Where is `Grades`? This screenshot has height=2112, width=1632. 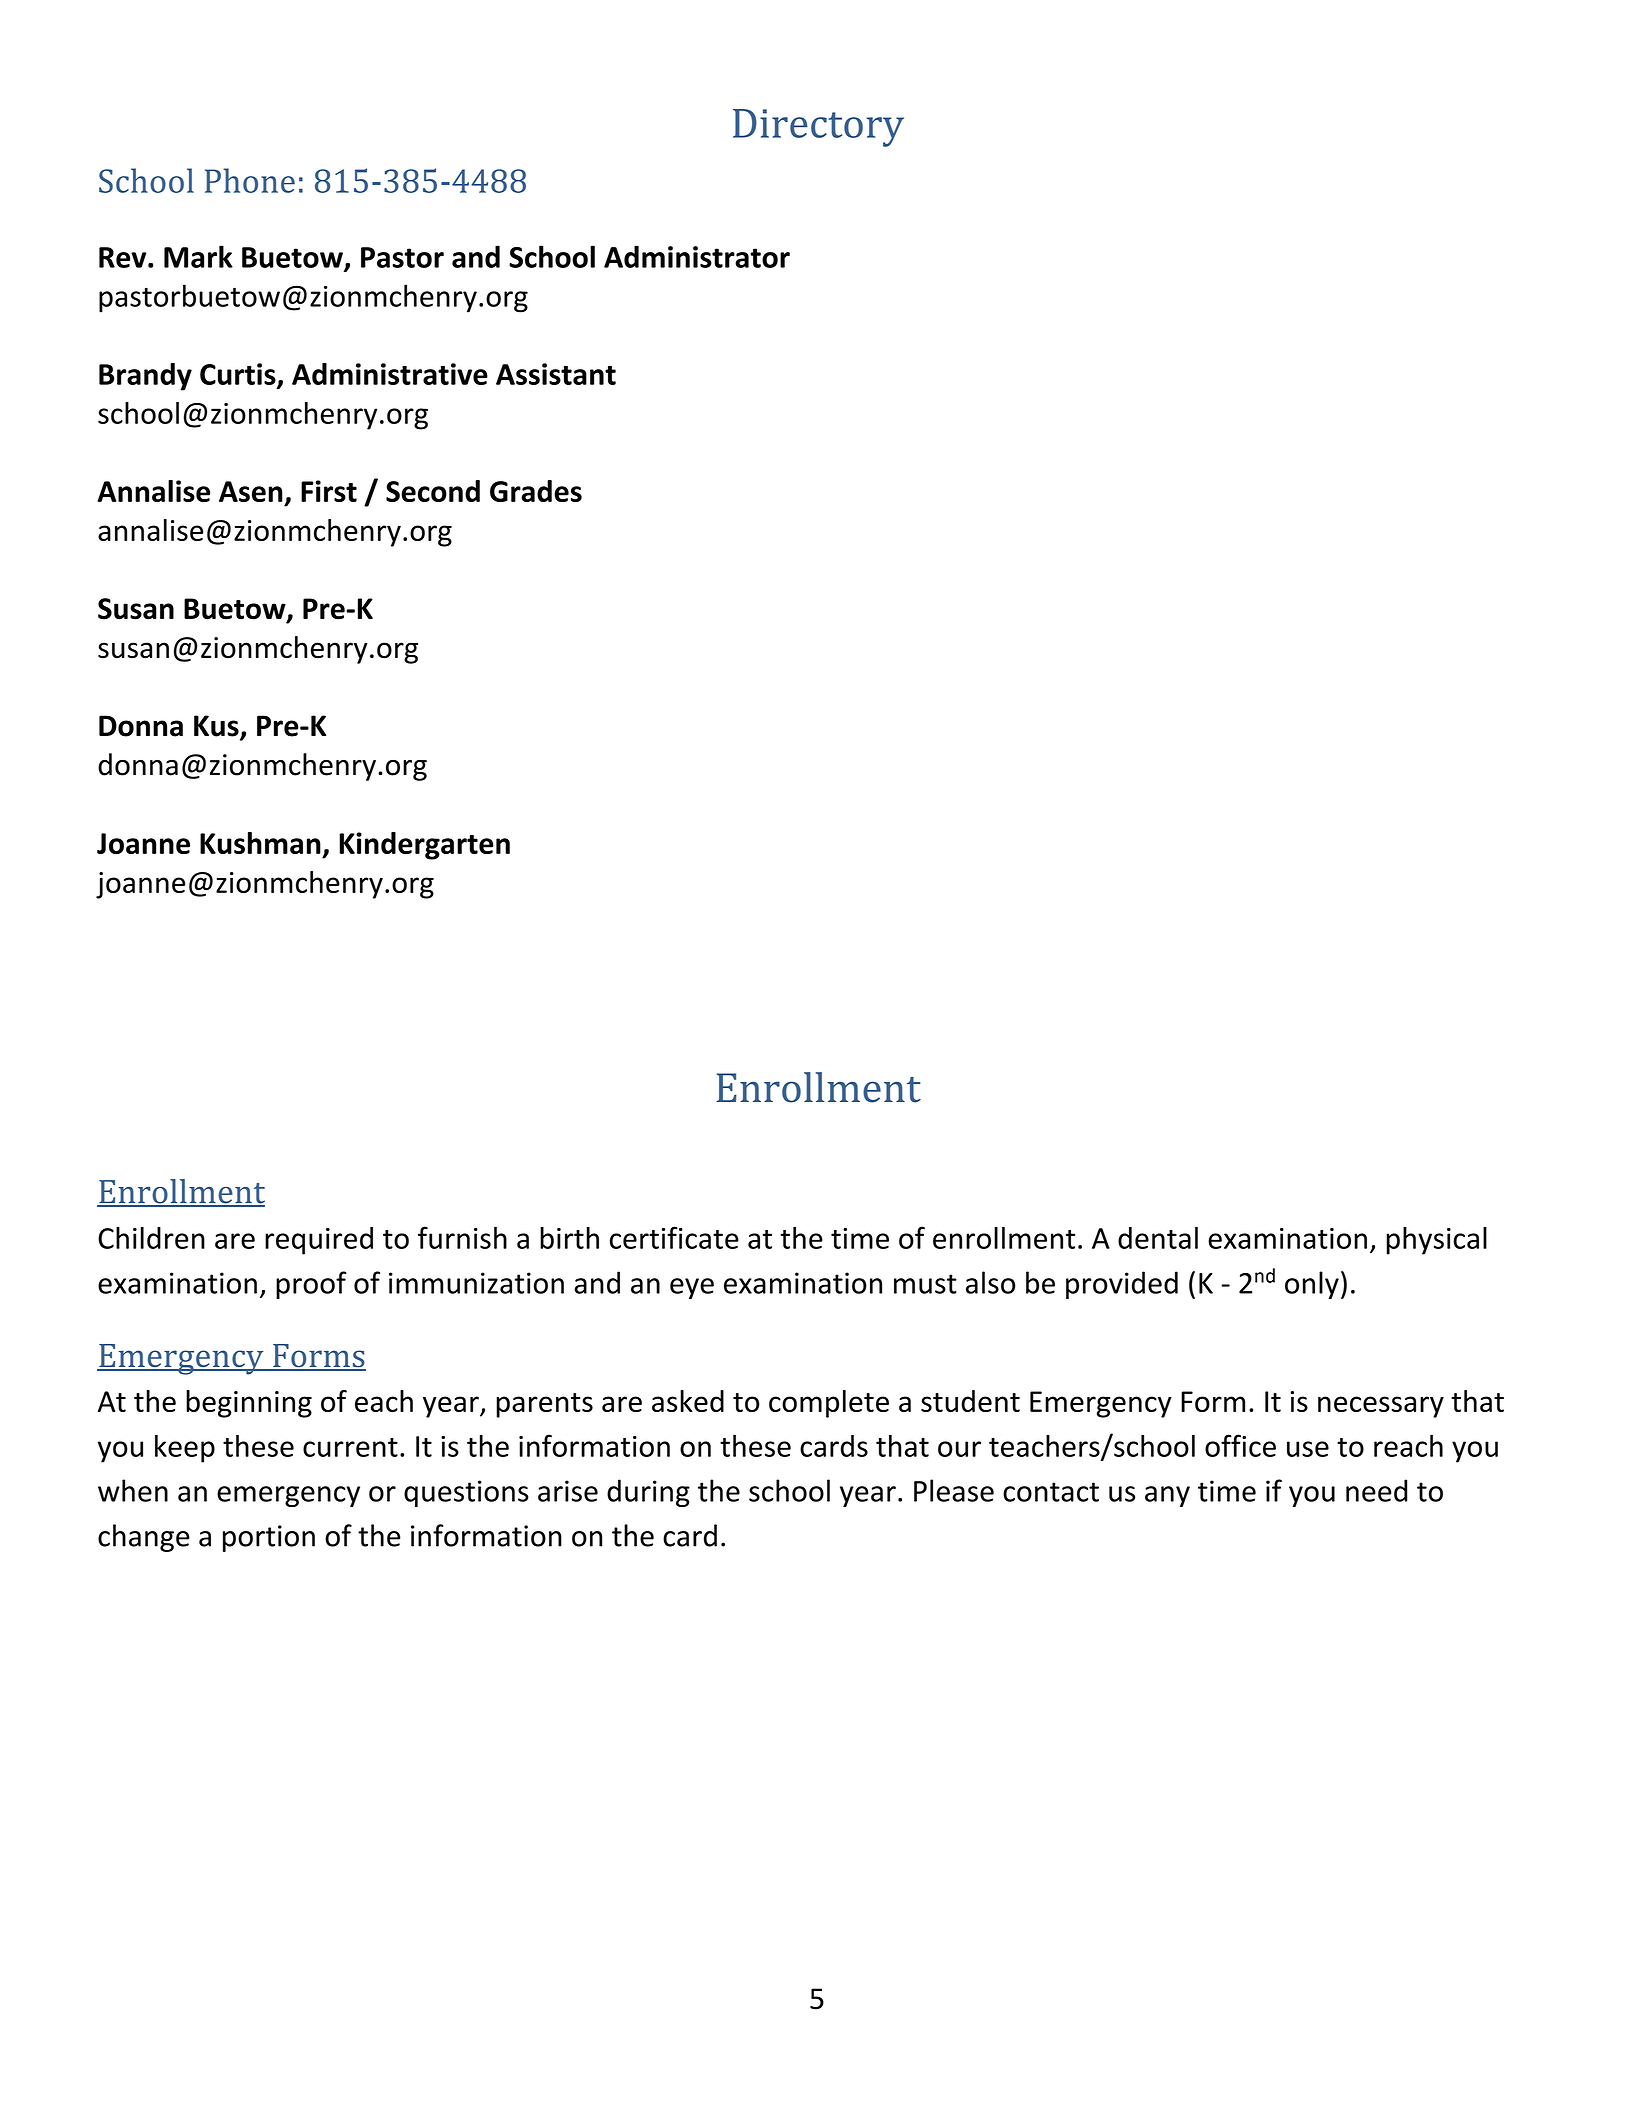 Grades is located at coordinates (536, 491).
